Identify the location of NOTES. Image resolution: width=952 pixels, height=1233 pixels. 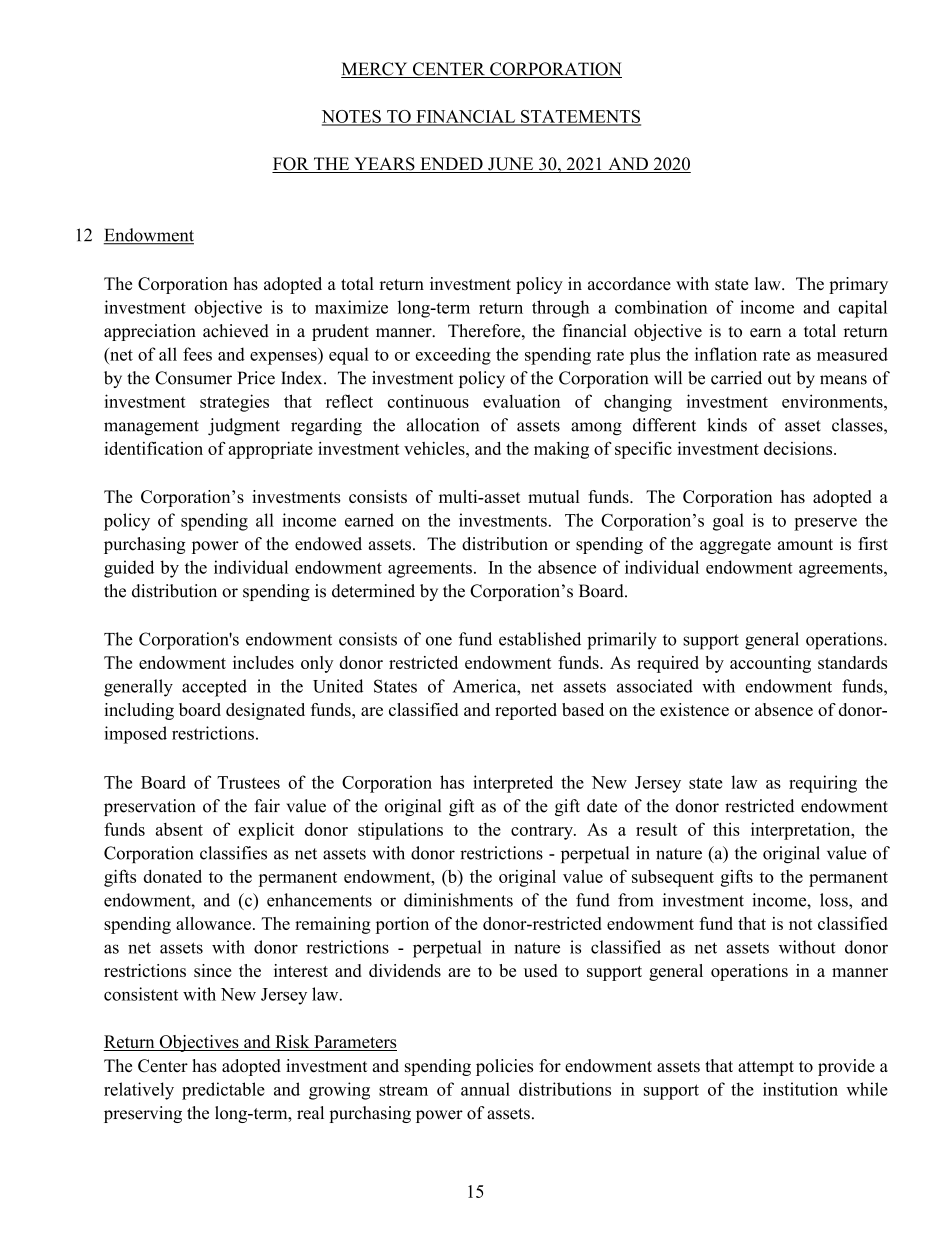
(352, 117).
